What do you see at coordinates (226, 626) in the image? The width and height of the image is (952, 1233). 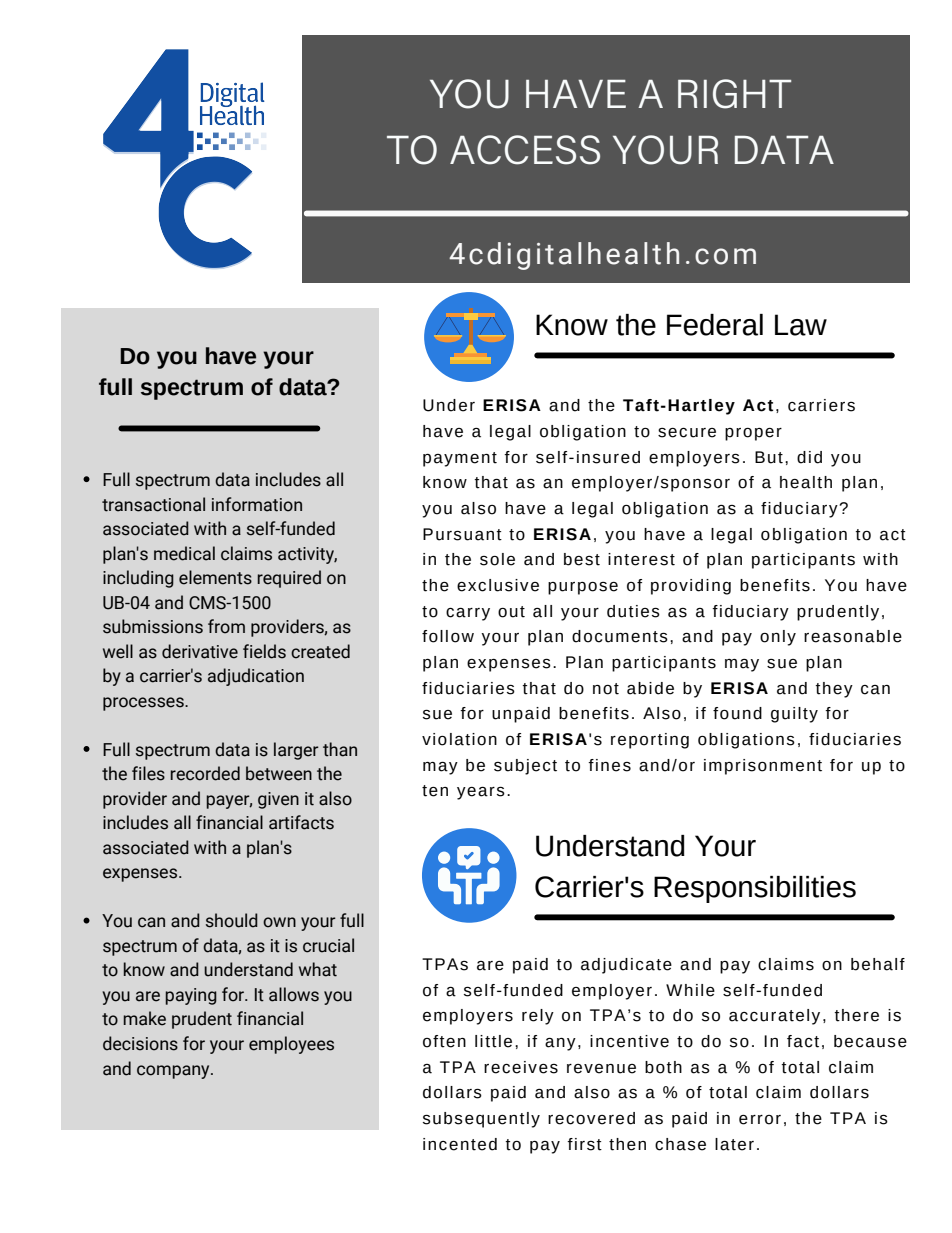 I see `from` at bounding box center [226, 626].
